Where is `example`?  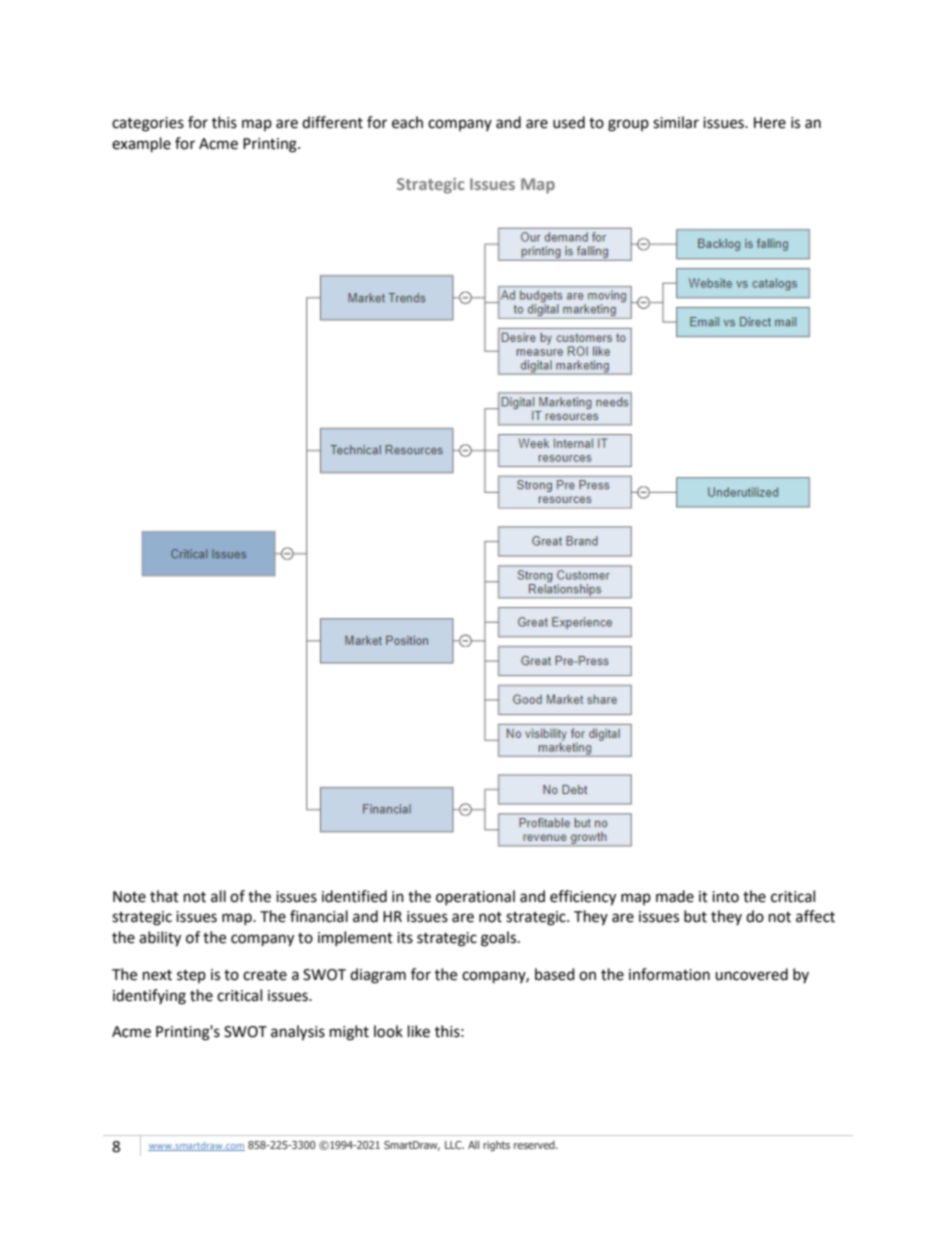
example is located at coordinates (141, 145).
